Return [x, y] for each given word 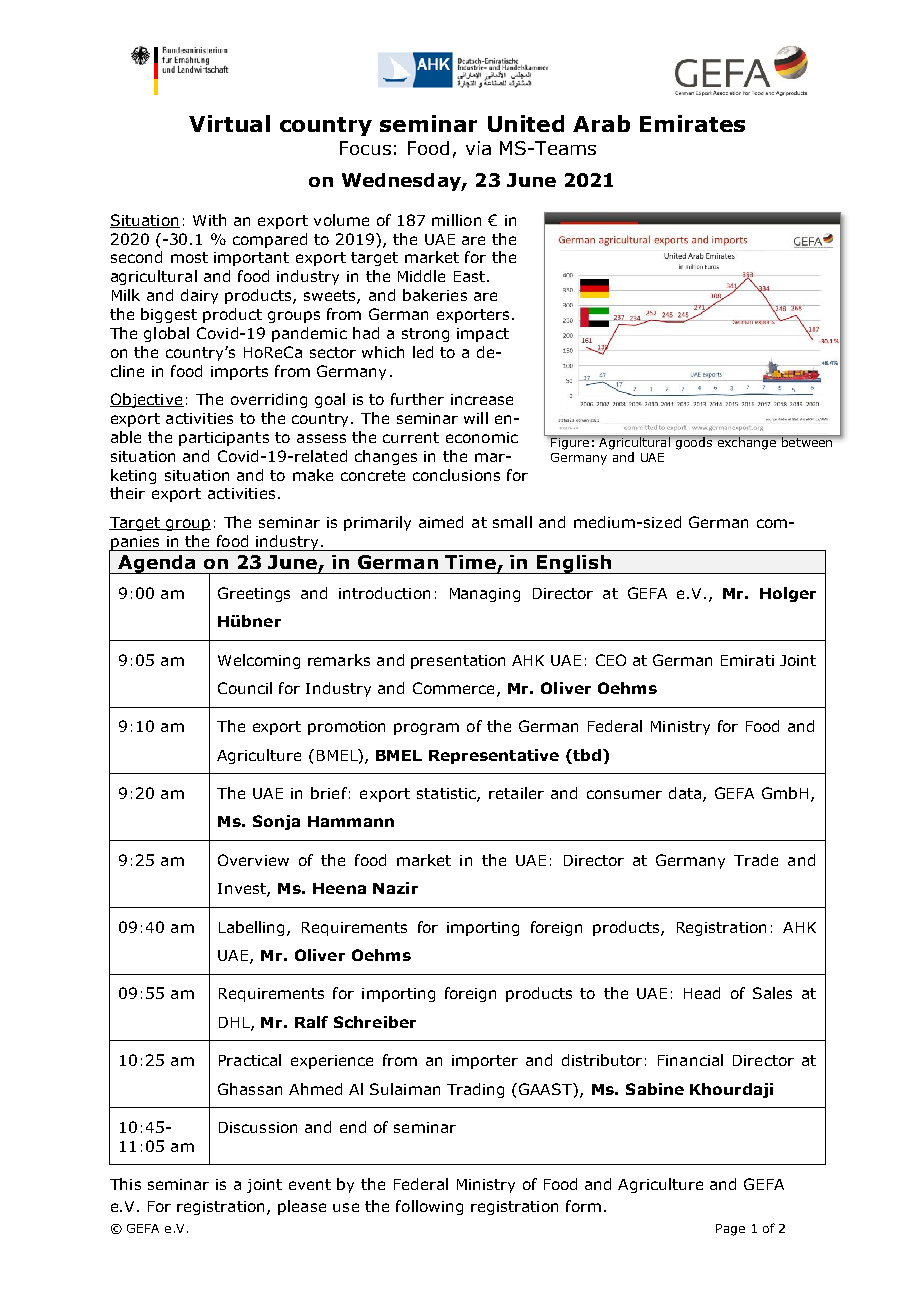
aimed [441, 522]
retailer [516, 793]
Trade [756, 860]
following [429, 1207]
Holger [788, 594]
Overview [253, 860]
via [478, 148]
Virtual [229, 123]
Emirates [692, 123]
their [127, 493]
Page [730, 1230]
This [125, 1184]
